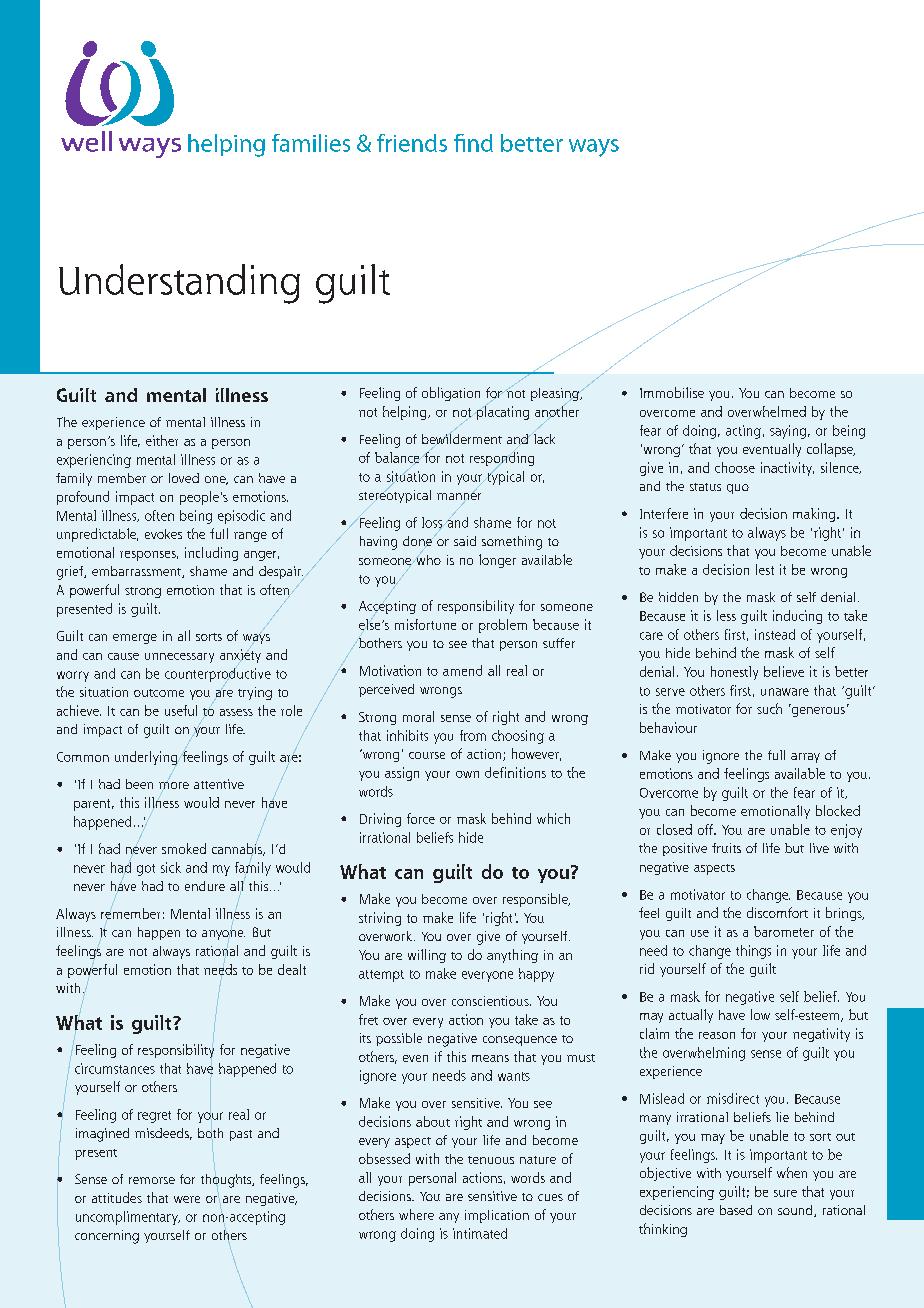 The image size is (924, 1308). What do you see at coordinates (174, 785) in the page?
I see `more` at bounding box center [174, 785].
